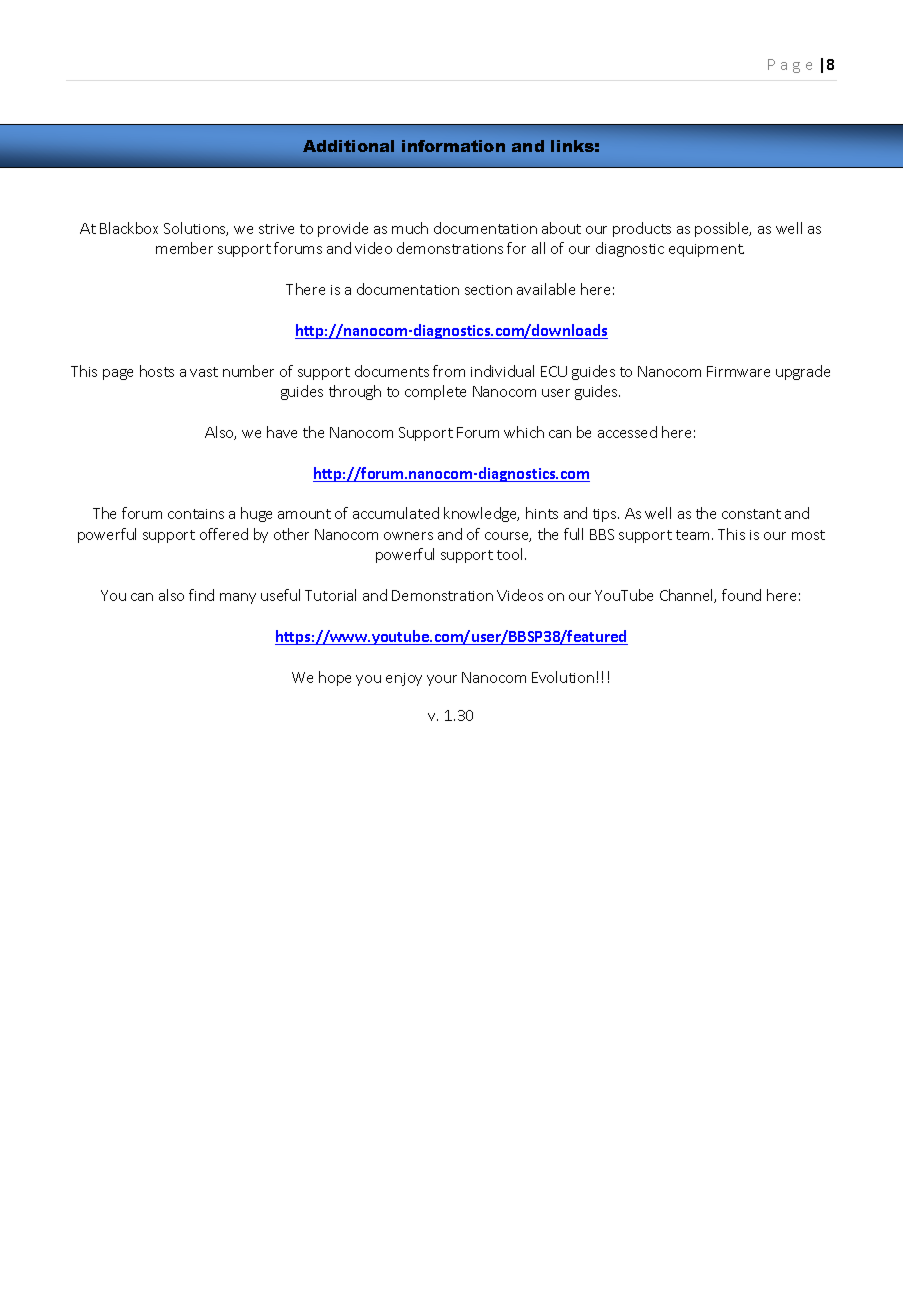  Describe the element at coordinates (201, 595) in the page. I see `find` at that location.
